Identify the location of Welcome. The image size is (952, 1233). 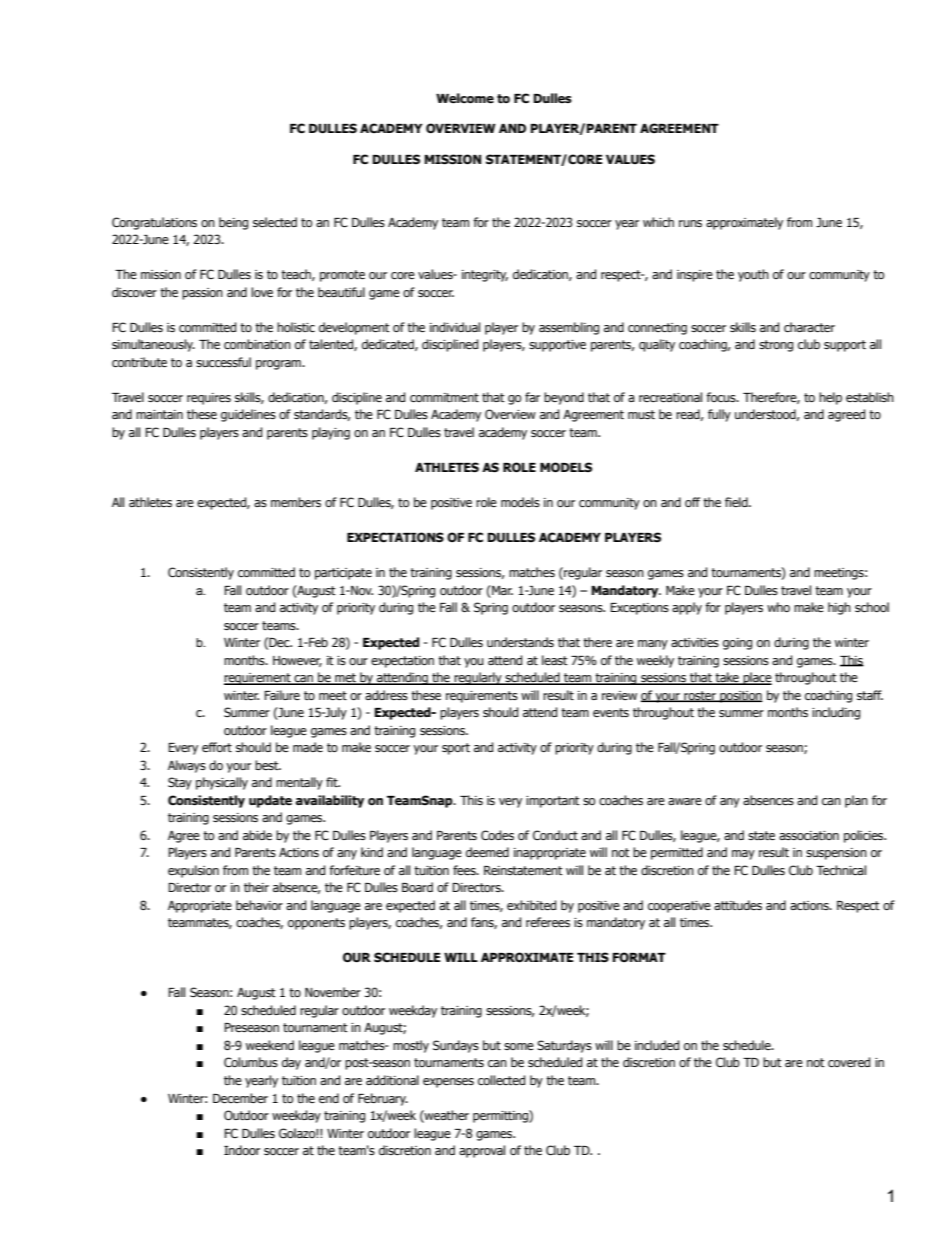
(465, 98).
